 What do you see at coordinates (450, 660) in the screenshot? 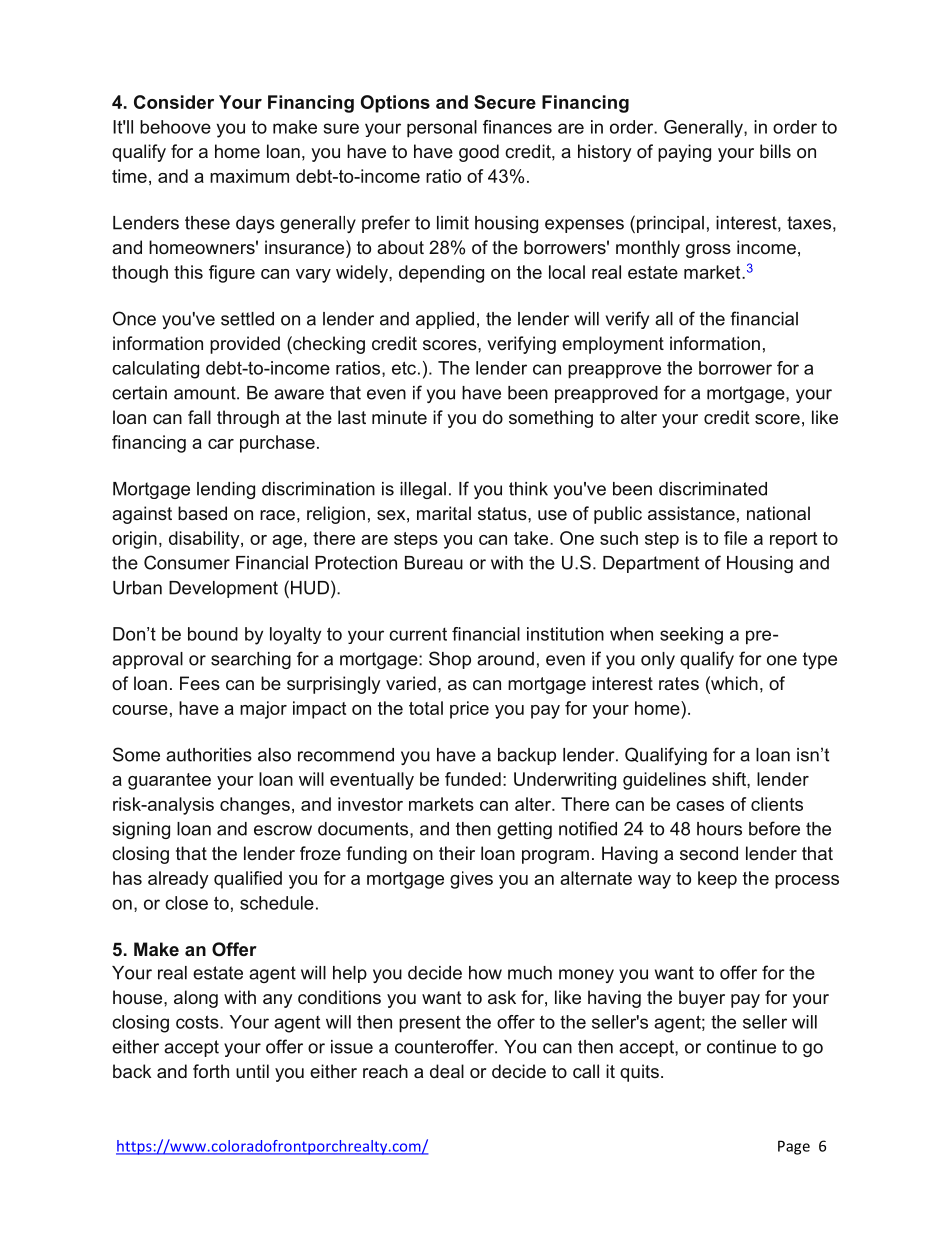
I see `Shop` at bounding box center [450, 660].
